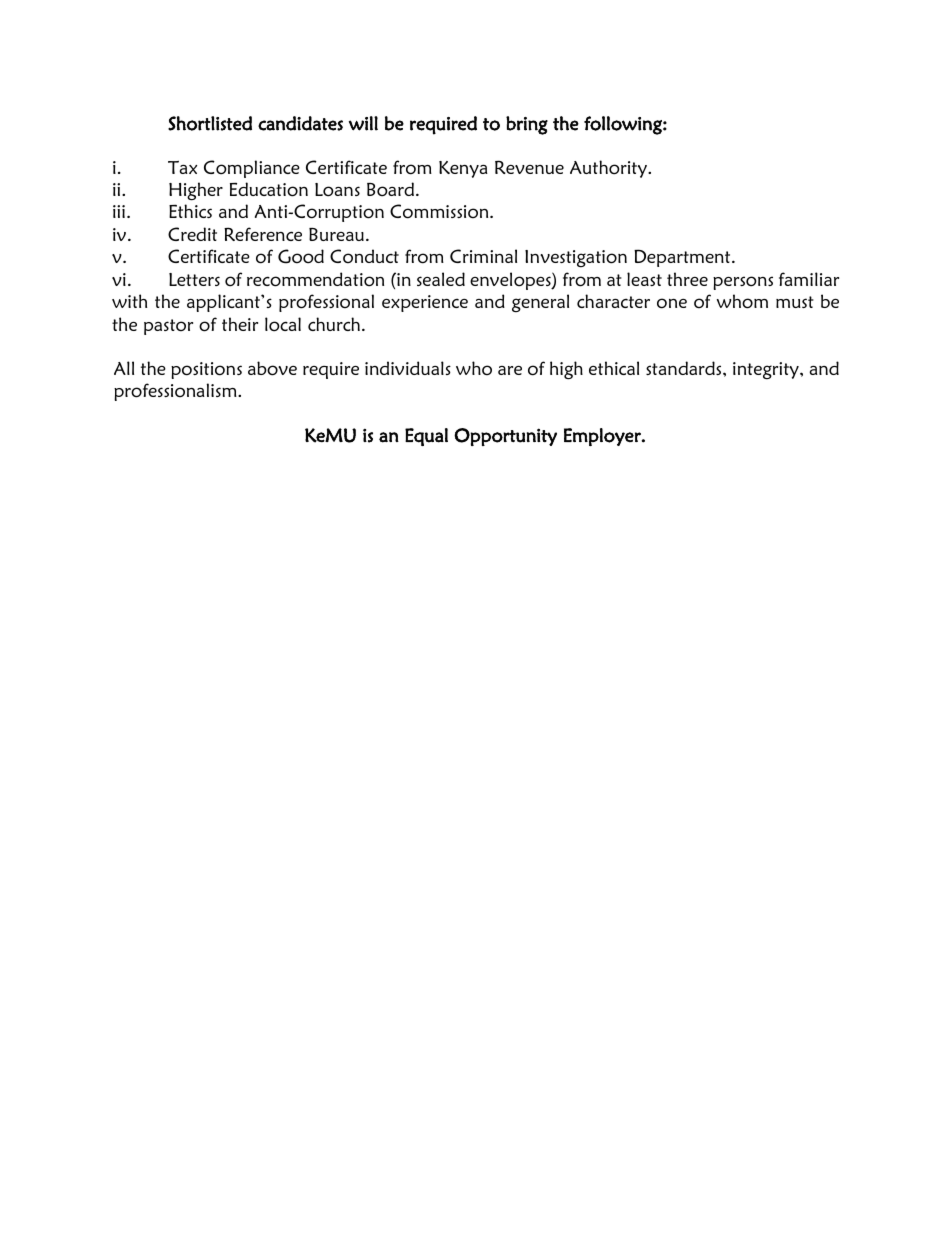 This page has width=952, height=1233. Describe the element at coordinates (440, 211) in the page. I see `Commission` at that location.
